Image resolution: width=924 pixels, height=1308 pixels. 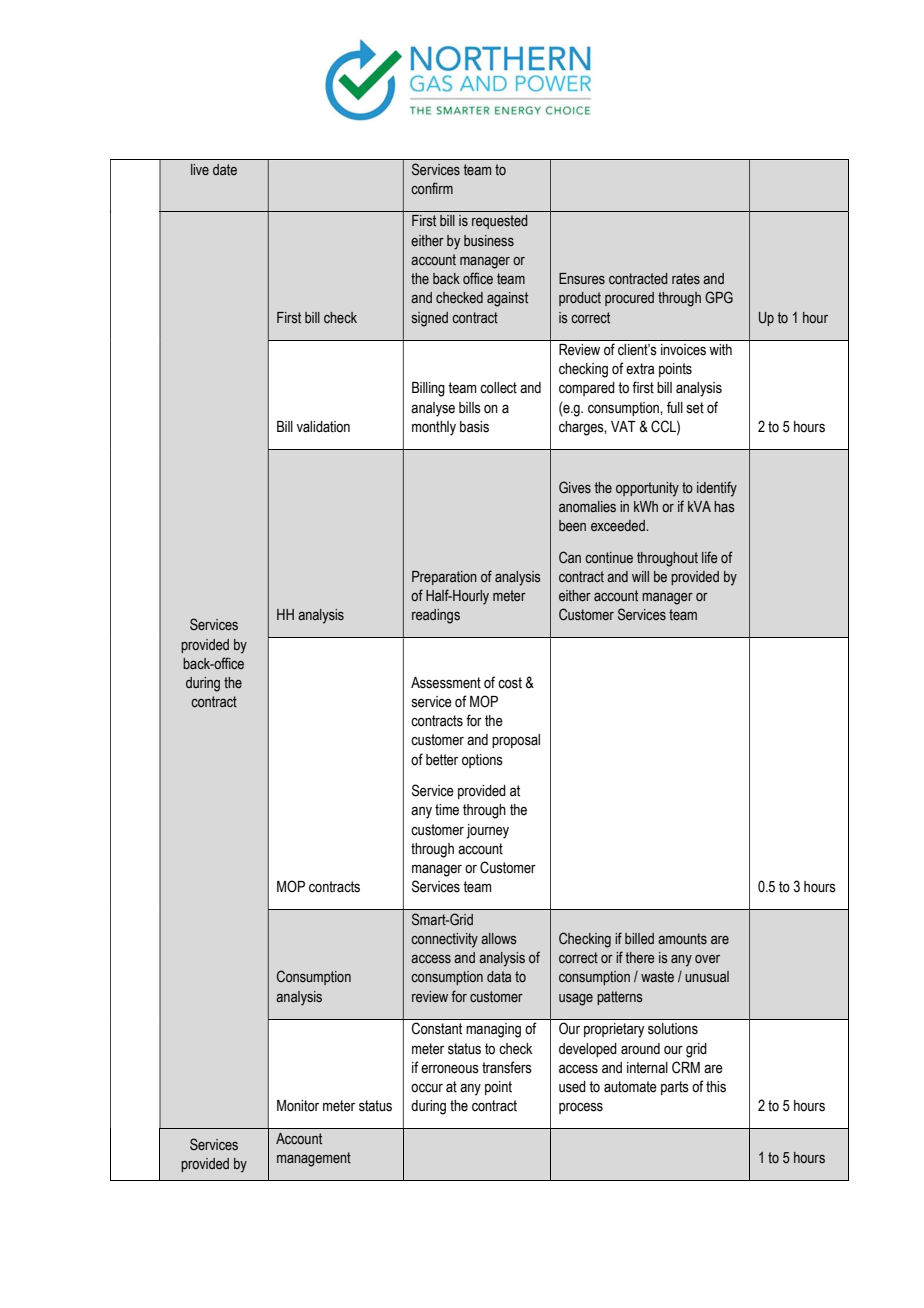 I want to click on occur, so click(x=427, y=1088).
